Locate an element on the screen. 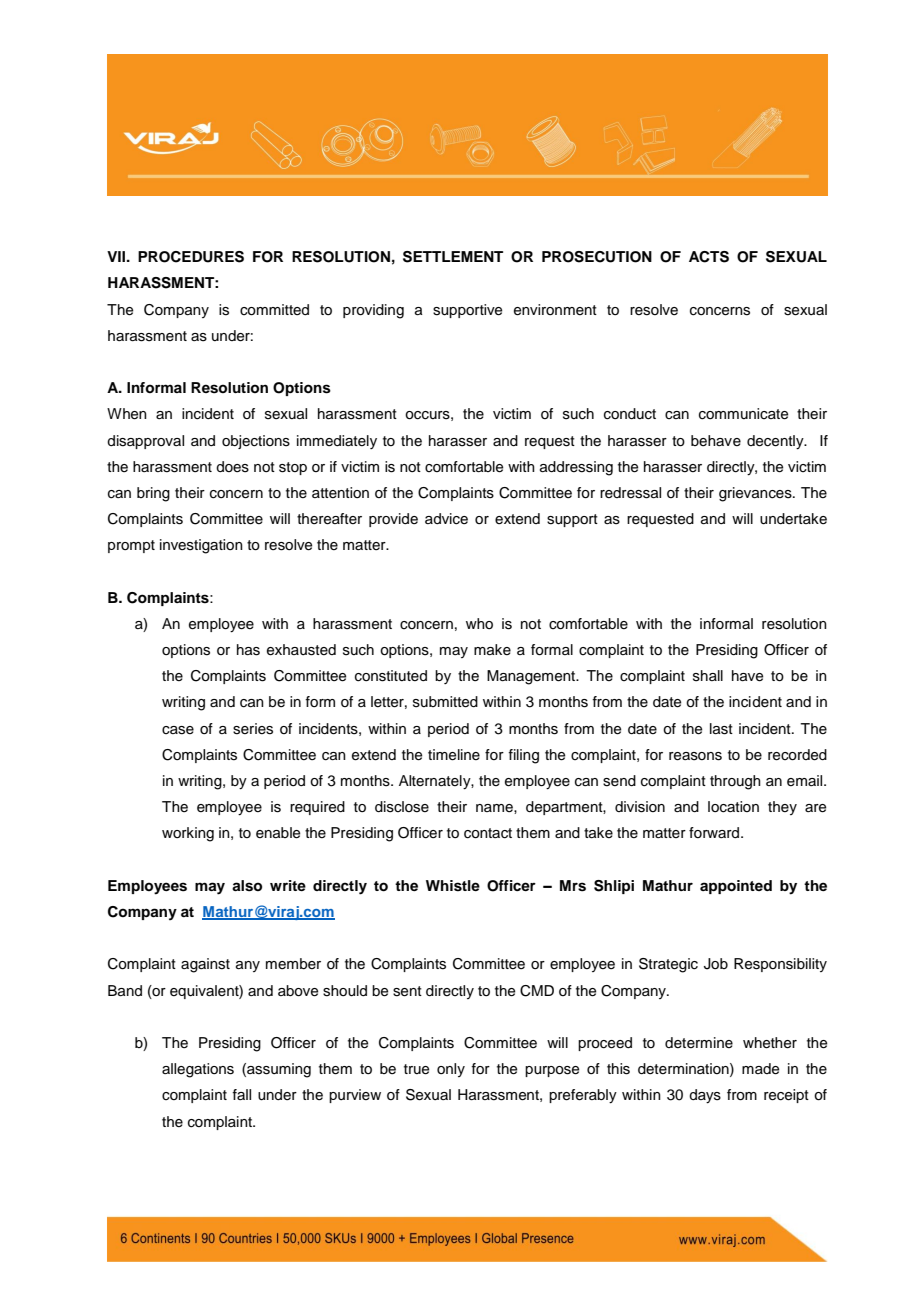 This screenshot has height=1316, width=903. location is located at coordinates (733, 807).
